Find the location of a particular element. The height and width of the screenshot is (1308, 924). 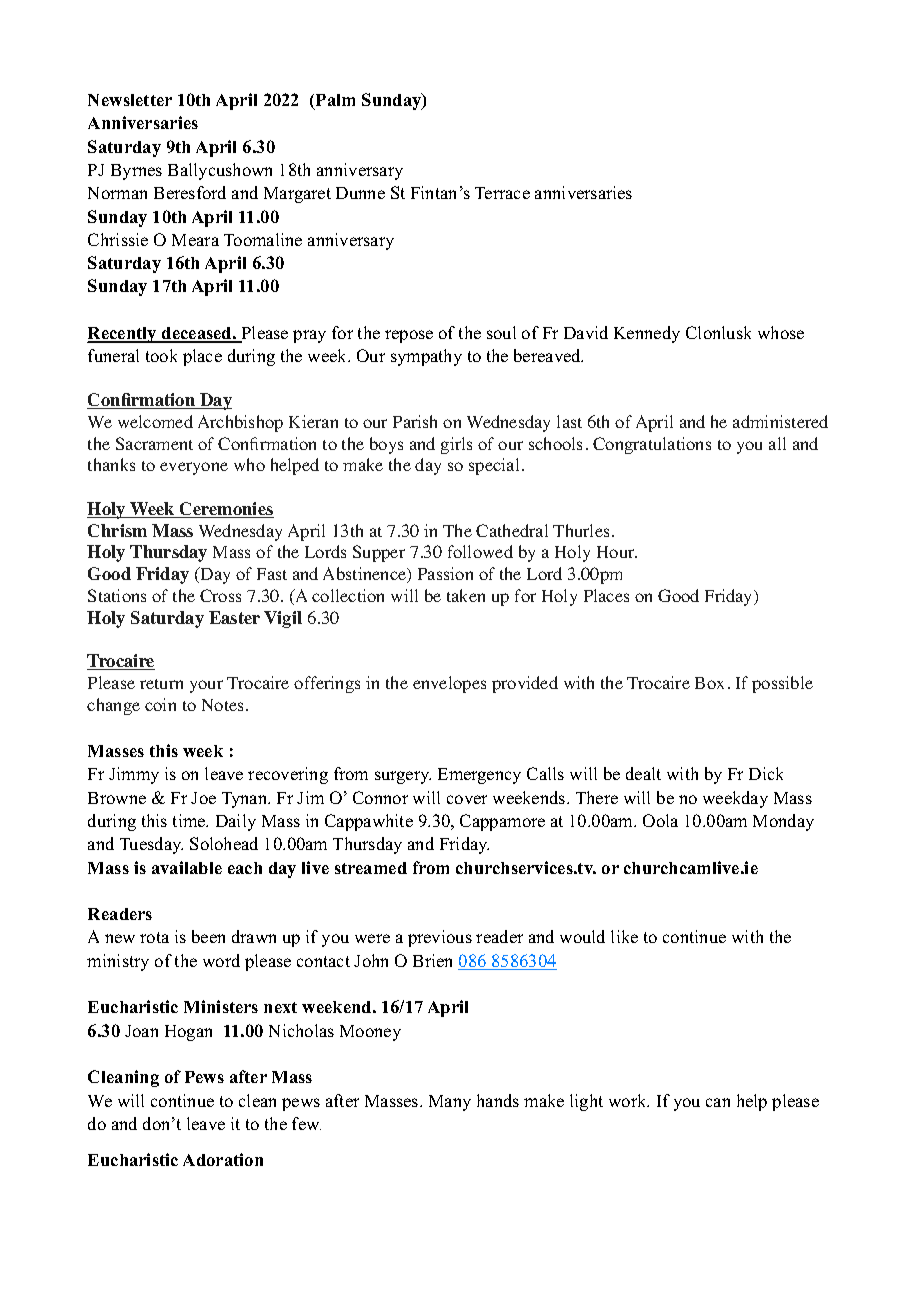

Many is located at coordinates (450, 1103).
